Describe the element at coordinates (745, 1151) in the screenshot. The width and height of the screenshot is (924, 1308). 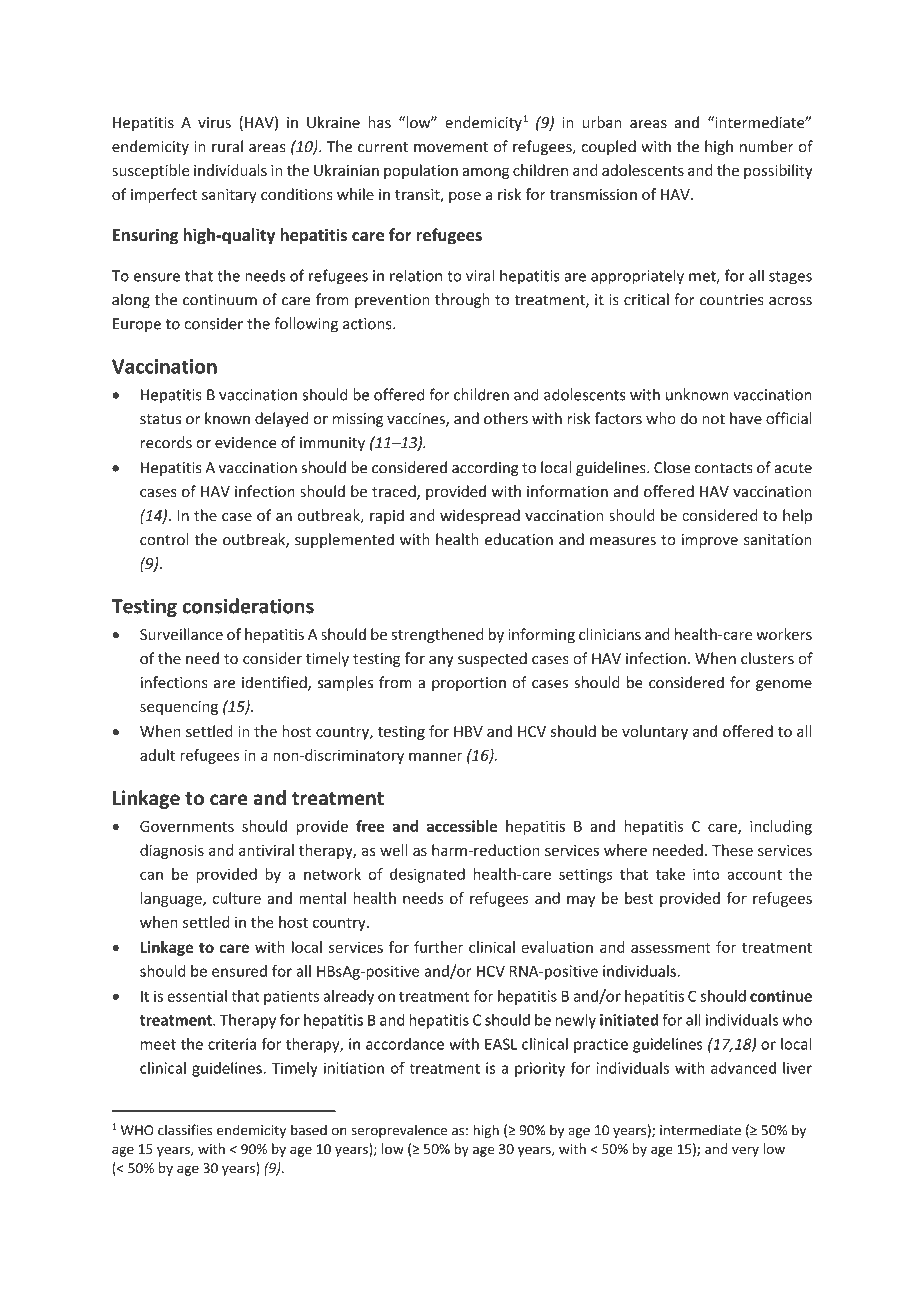
I see `very` at that location.
